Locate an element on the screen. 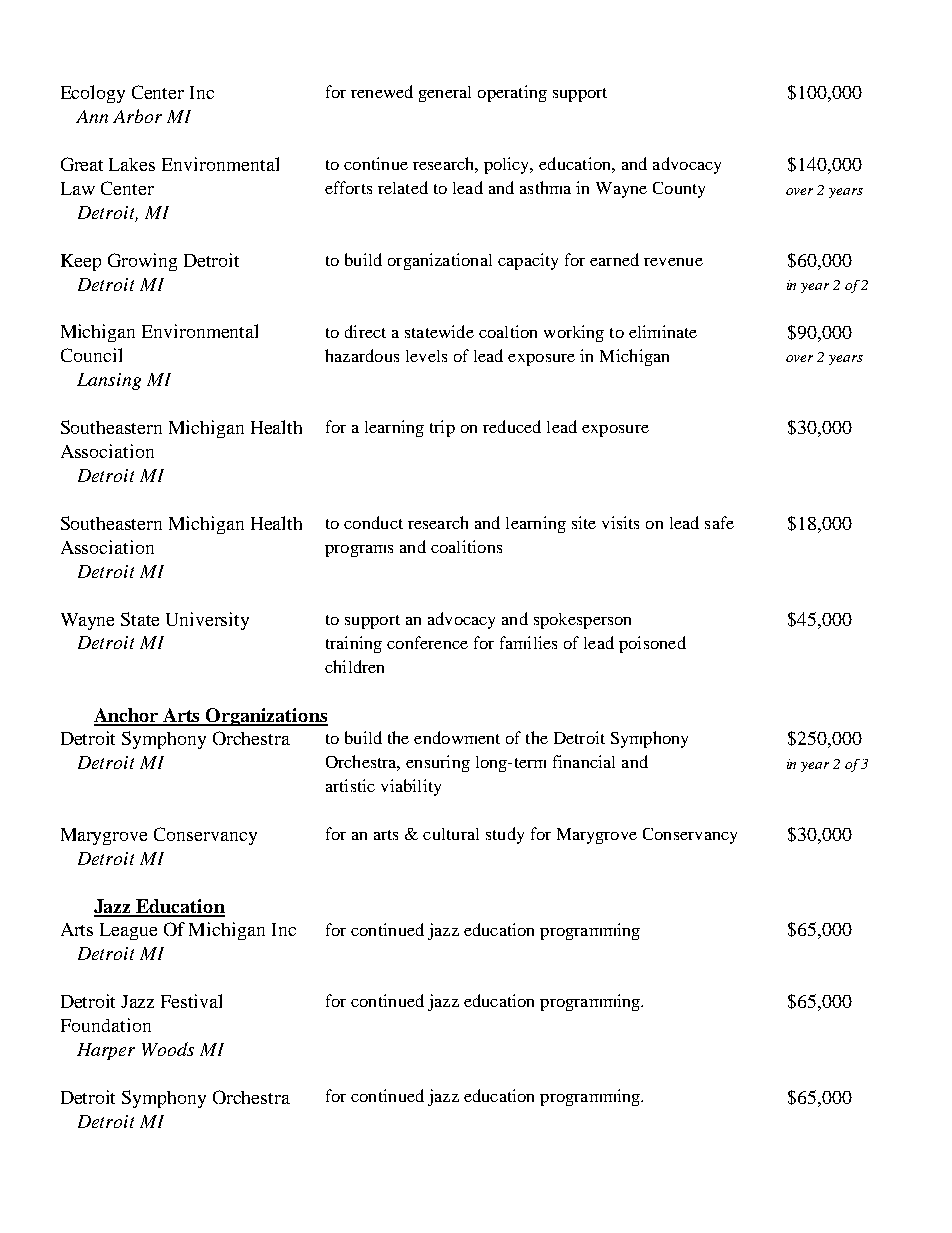 Image resolution: width=952 pixels, height=1233 pixels. renewed is located at coordinates (382, 91).
